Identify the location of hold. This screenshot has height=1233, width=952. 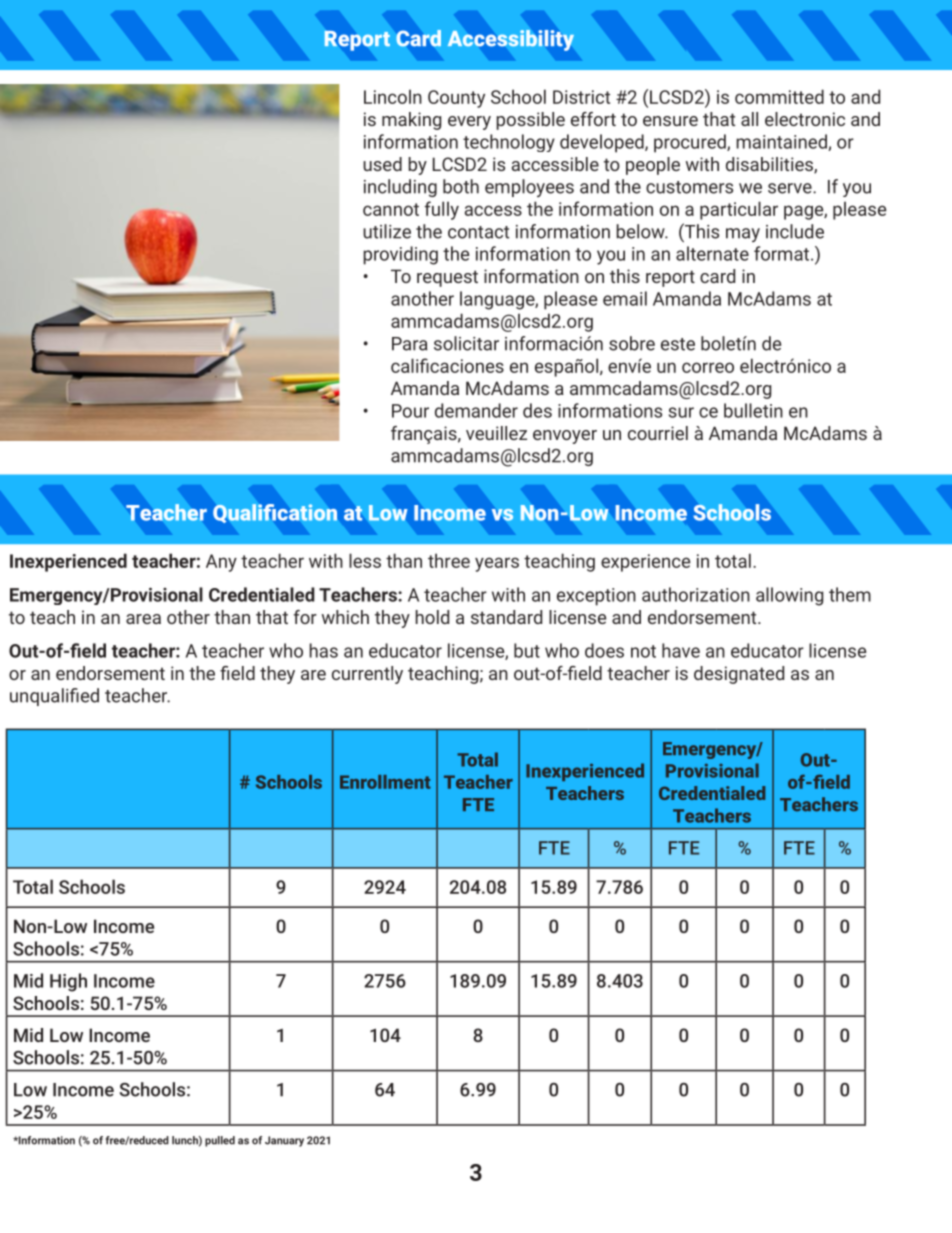
(432, 617).
